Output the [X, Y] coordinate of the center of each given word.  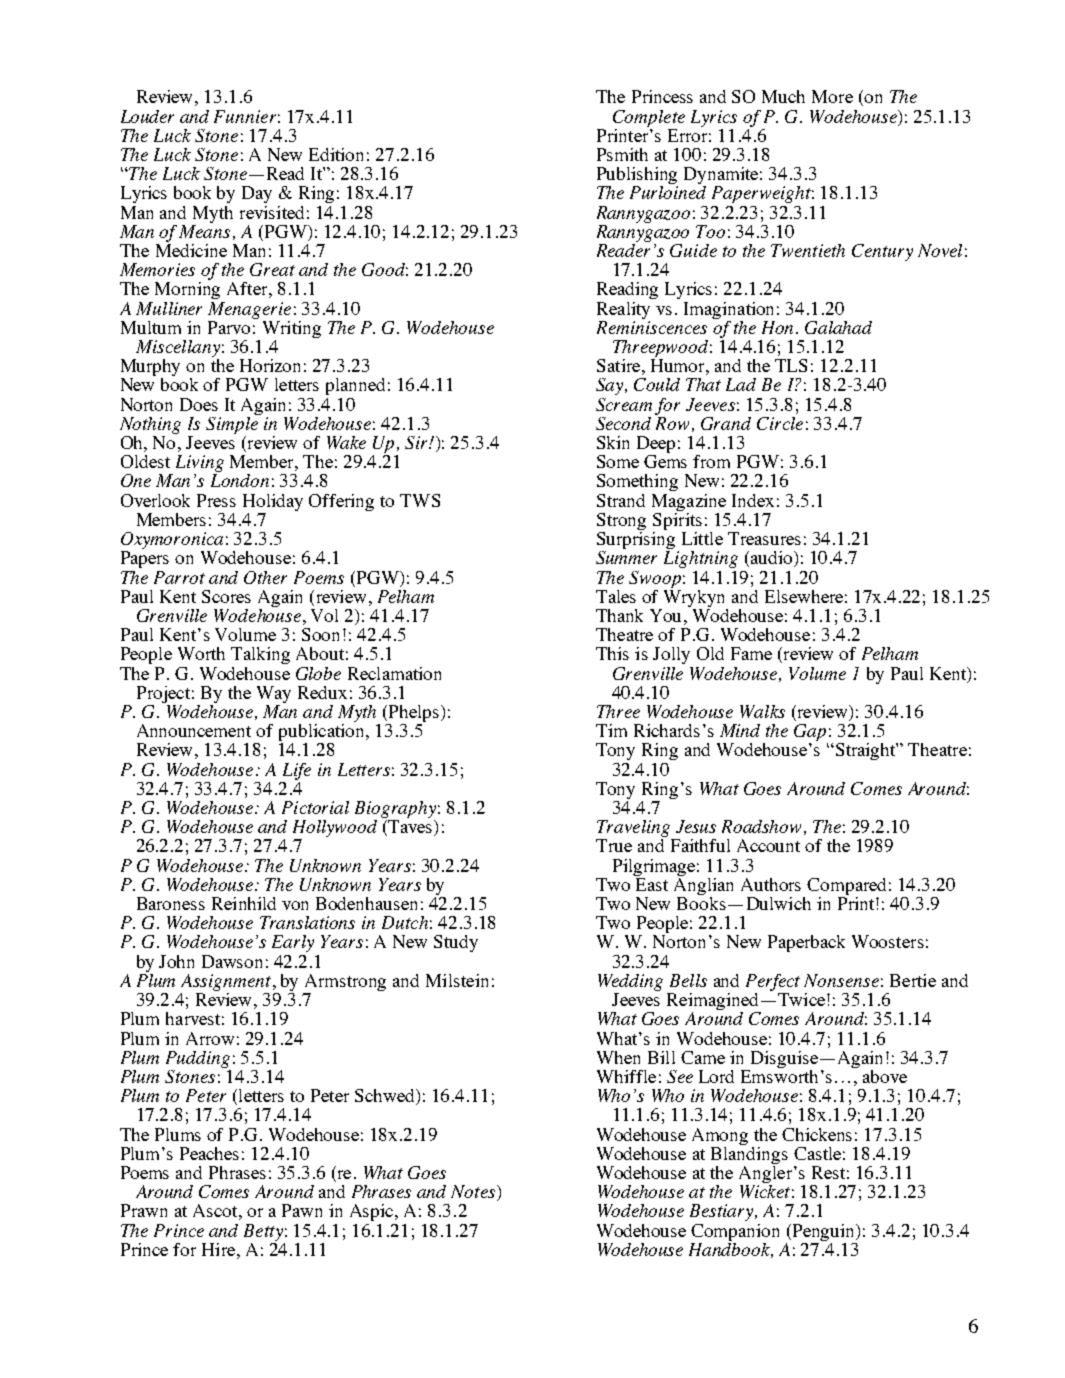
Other [265, 577]
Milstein [457, 980]
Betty [263, 1232]
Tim [611, 730]
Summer [626, 557]
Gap [811, 734]
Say [611, 386]
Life [297, 771]
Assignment [227, 982]
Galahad [838, 327]
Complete [649, 118]
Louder [147, 116]
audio [773, 559]
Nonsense [841, 980]
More [832, 96]
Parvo [229, 327]
